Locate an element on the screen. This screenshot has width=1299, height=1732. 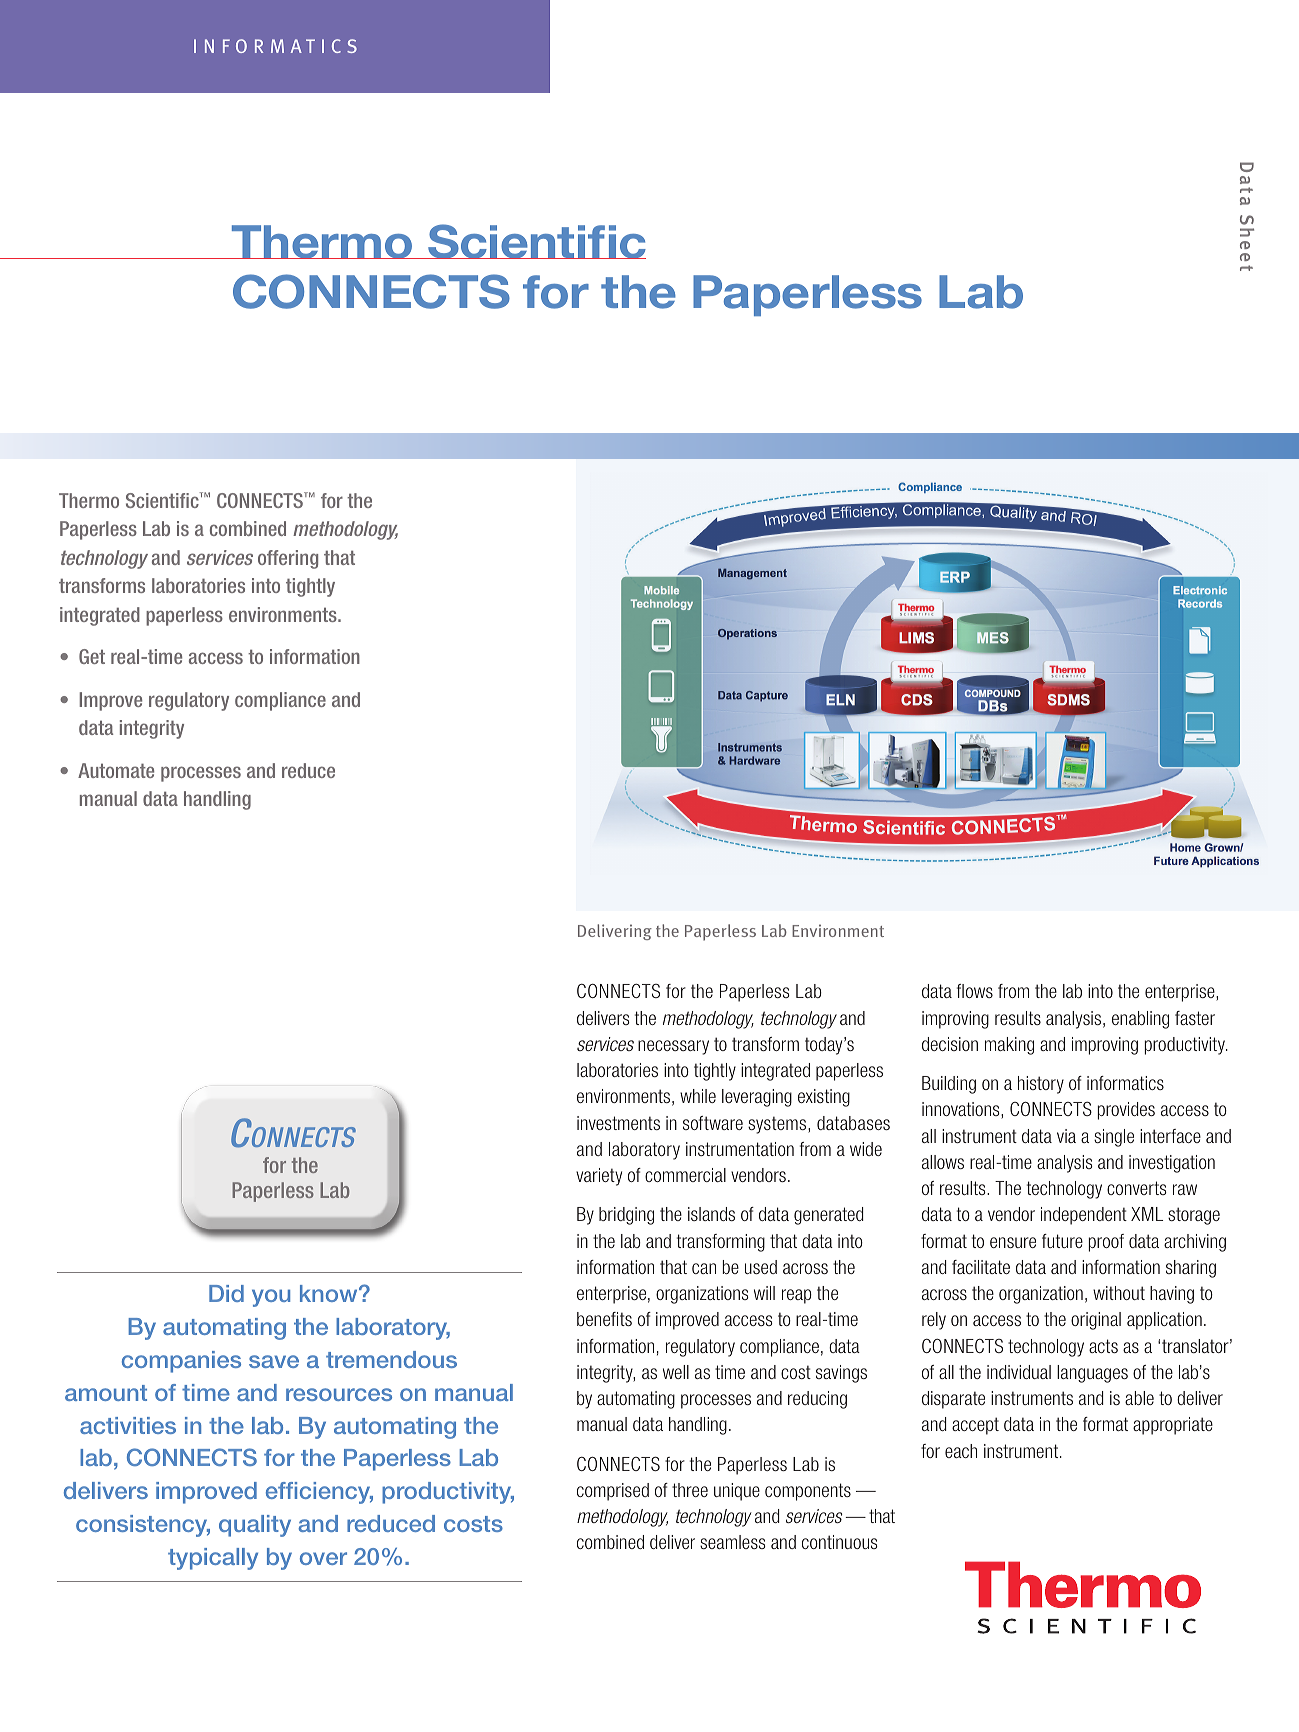
investments is located at coordinates (618, 1123).
